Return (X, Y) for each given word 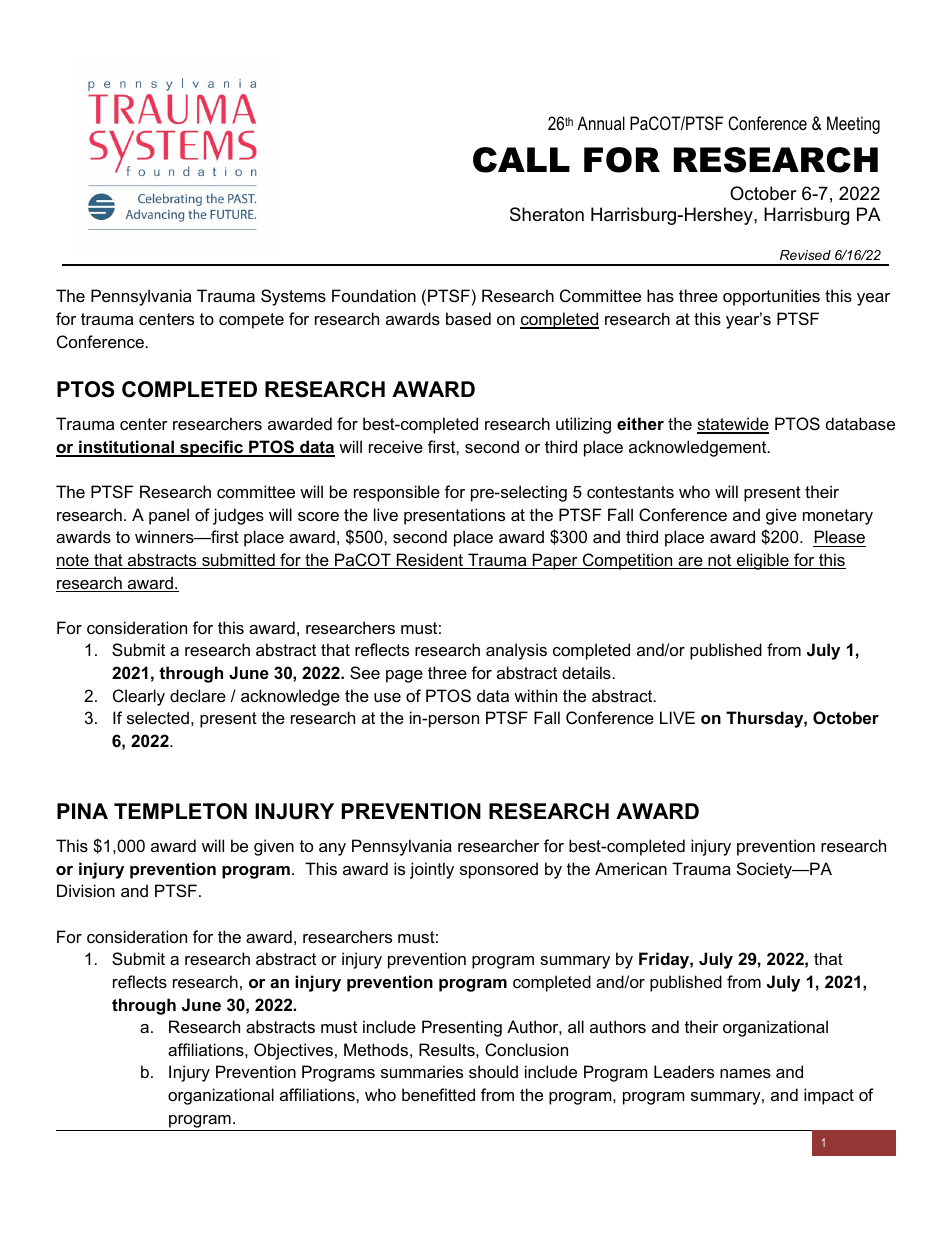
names (745, 1073)
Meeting (853, 125)
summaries (422, 1071)
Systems (293, 297)
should (493, 1071)
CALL (521, 160)
